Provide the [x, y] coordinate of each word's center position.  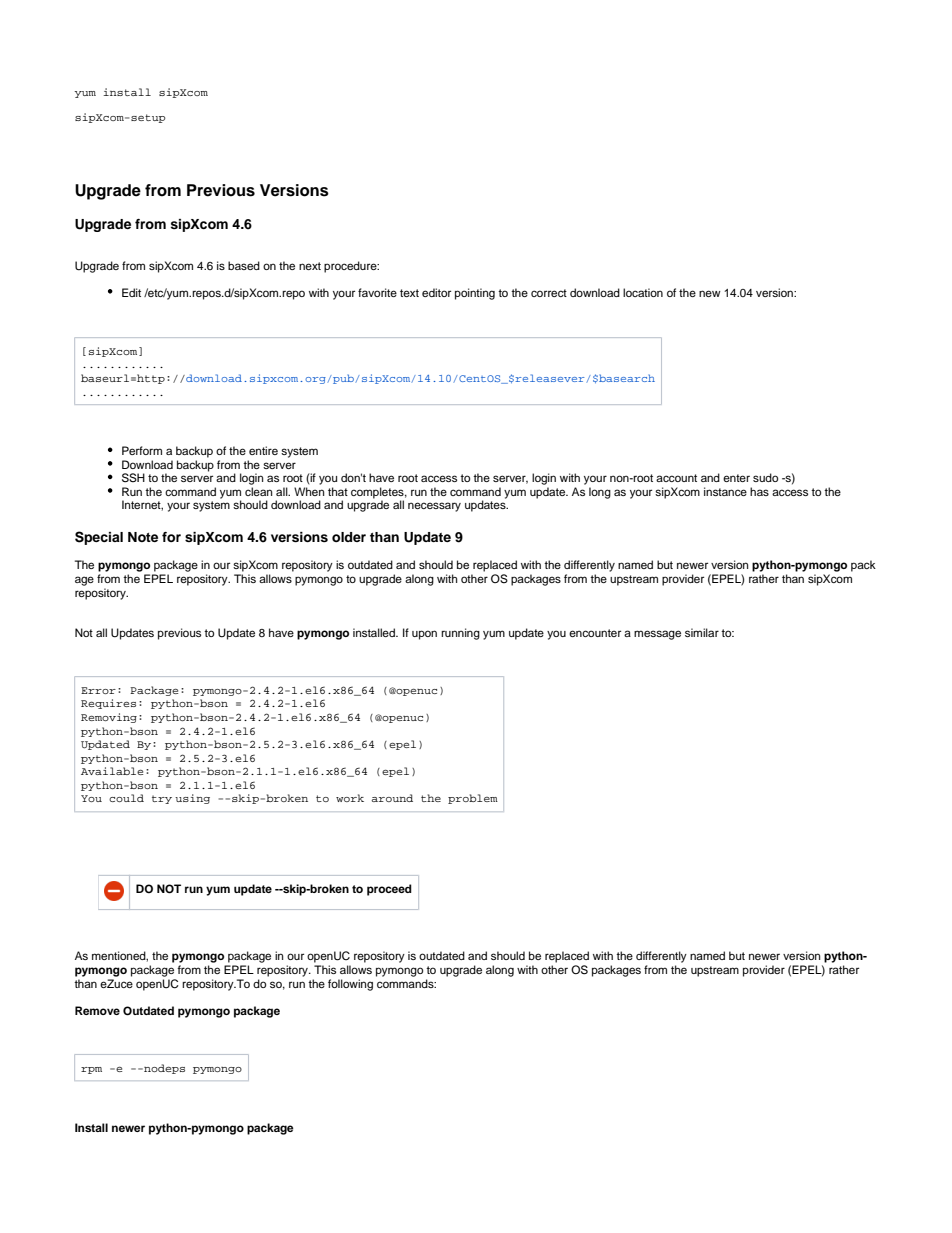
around [392, 798]
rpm [91, 1070]
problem [473, 799]
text [409, 293]
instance [725, 491]
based [244, 265]
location [643, 292]
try [162, 799]
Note [143, 537]
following [350, 985]
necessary [434, 507]
